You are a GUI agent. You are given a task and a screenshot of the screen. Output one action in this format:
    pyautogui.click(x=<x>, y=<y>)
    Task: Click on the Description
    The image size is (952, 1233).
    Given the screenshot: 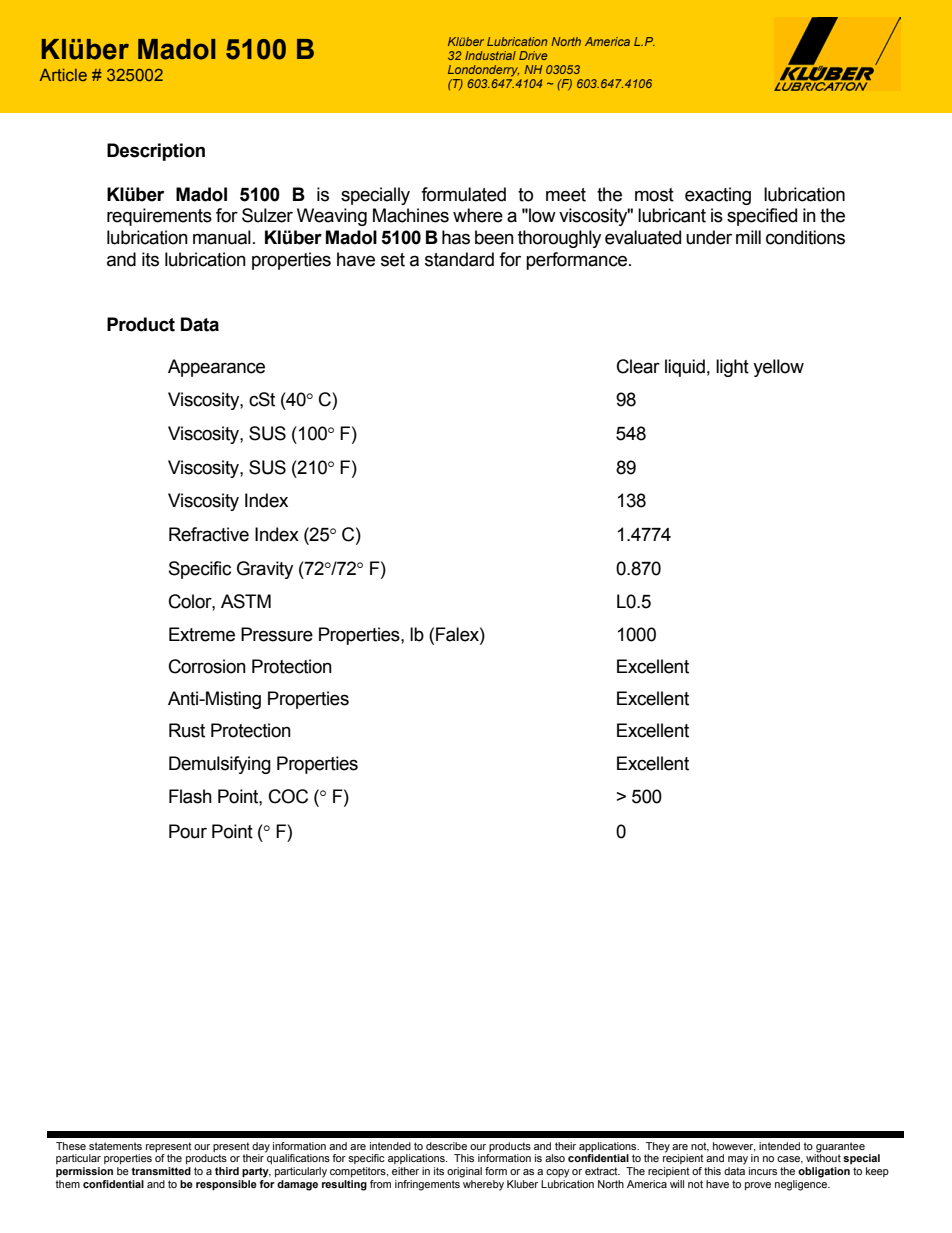 What is the action you would take?
    pyautogui.click(x=156, y=152)
